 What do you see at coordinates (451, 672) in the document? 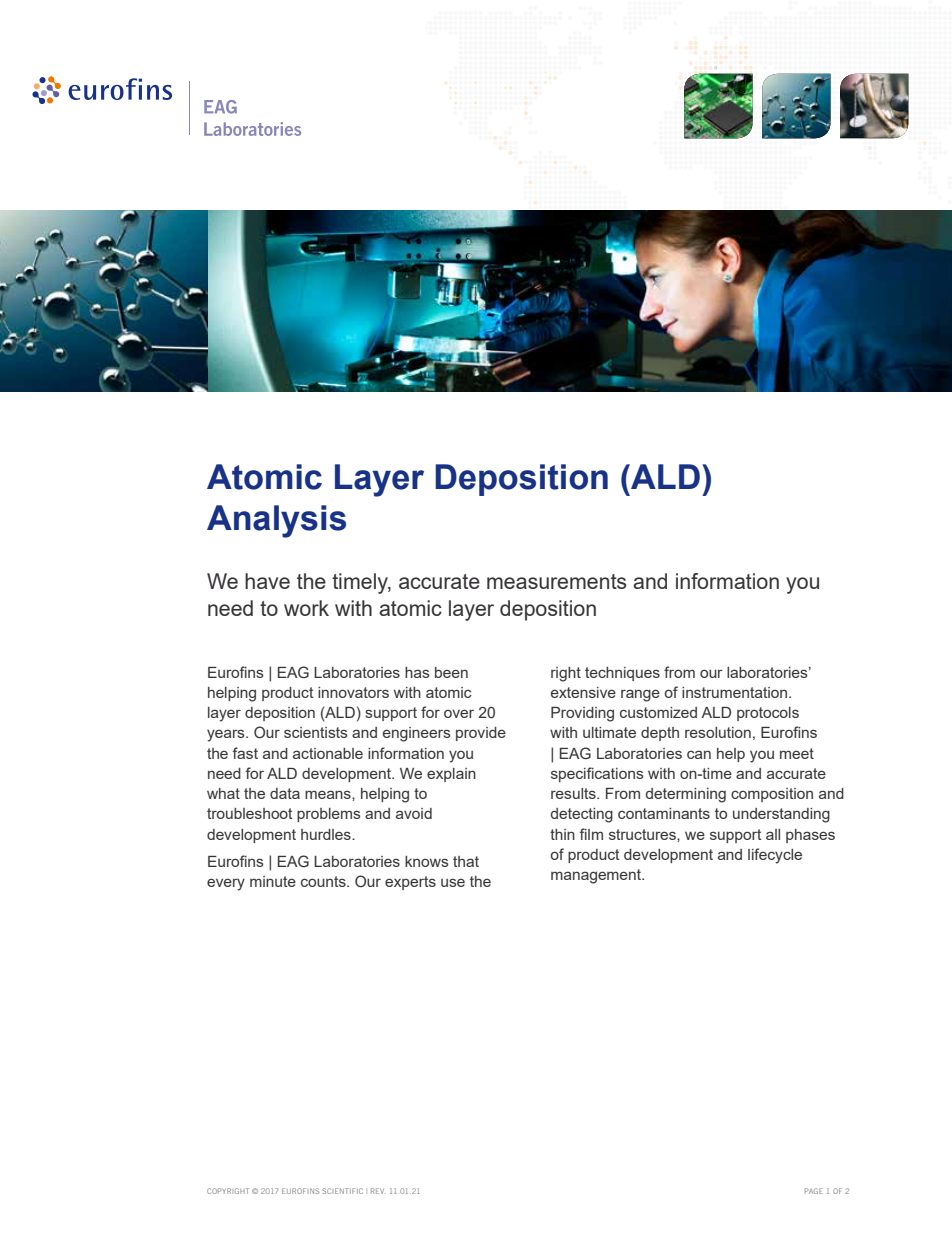
I see `been` at bounding box center [451, 672].
